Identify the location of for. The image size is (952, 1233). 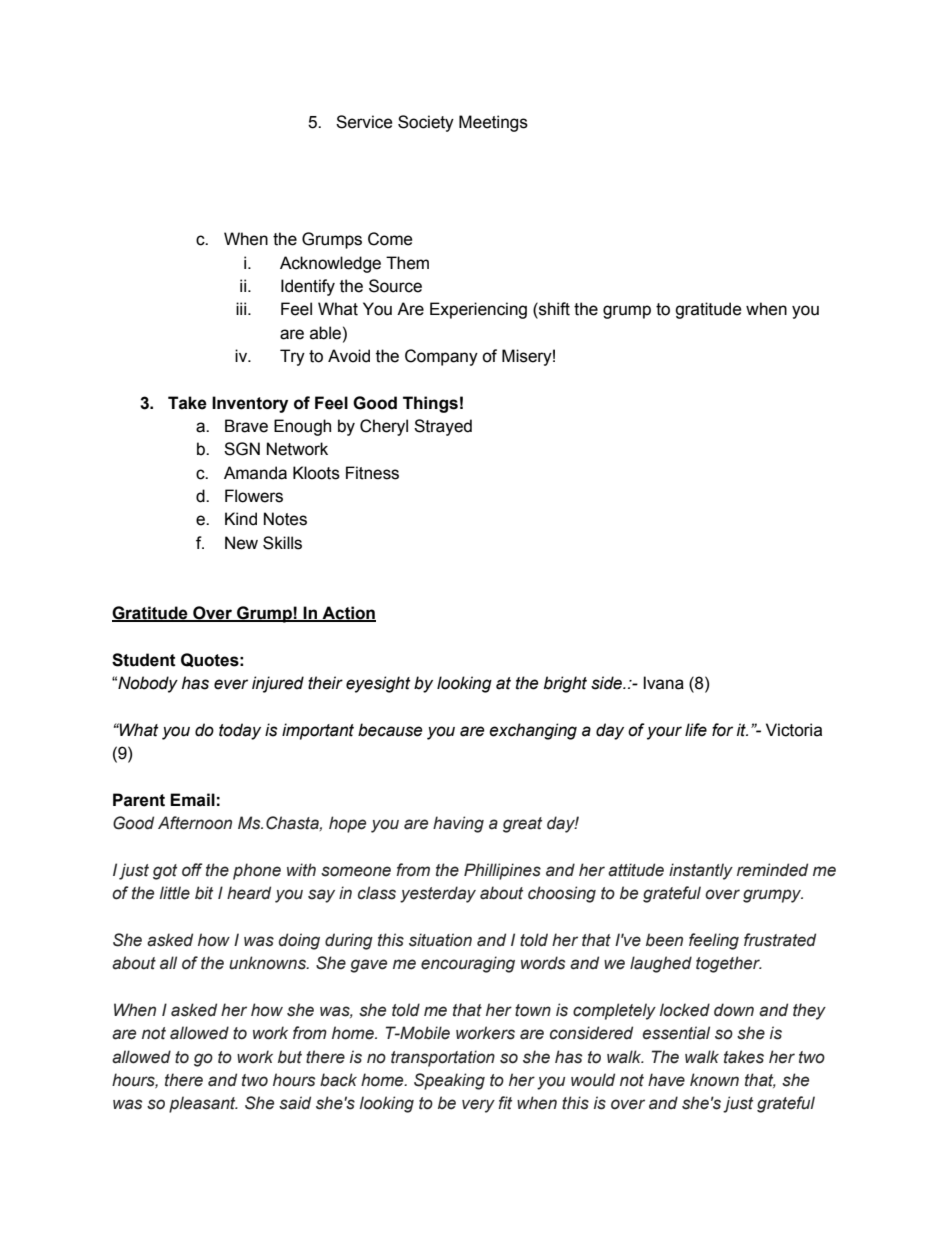
(722, 730).
